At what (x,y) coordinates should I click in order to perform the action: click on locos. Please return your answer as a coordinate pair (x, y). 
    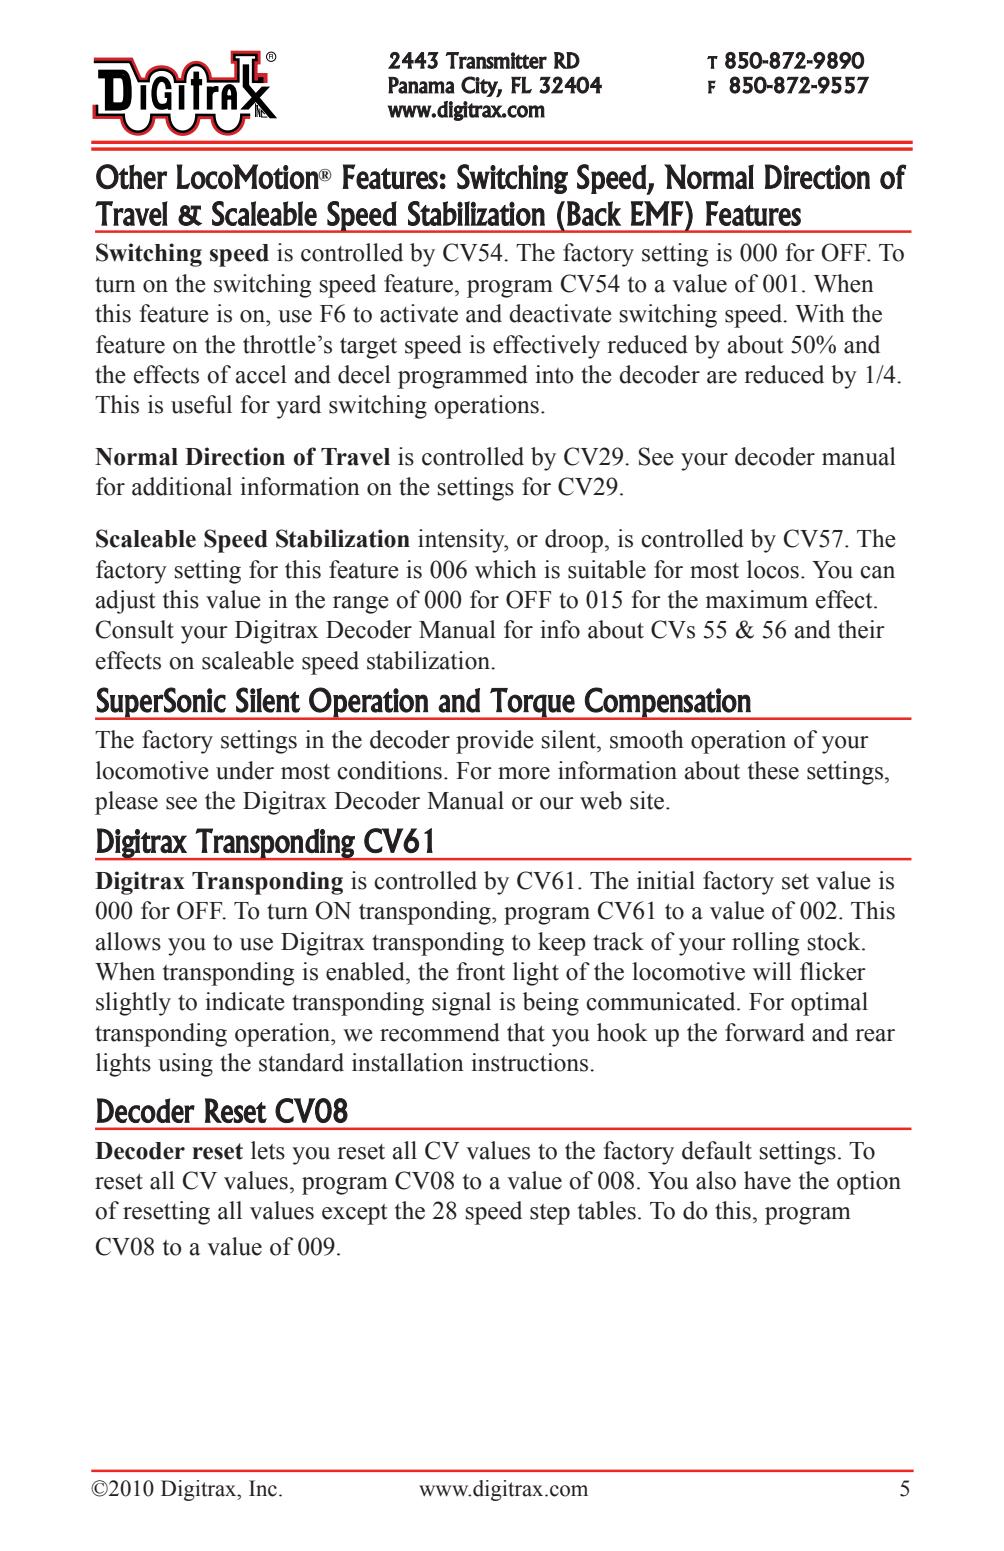
    Looking at the image, I should click on (773, 569).
